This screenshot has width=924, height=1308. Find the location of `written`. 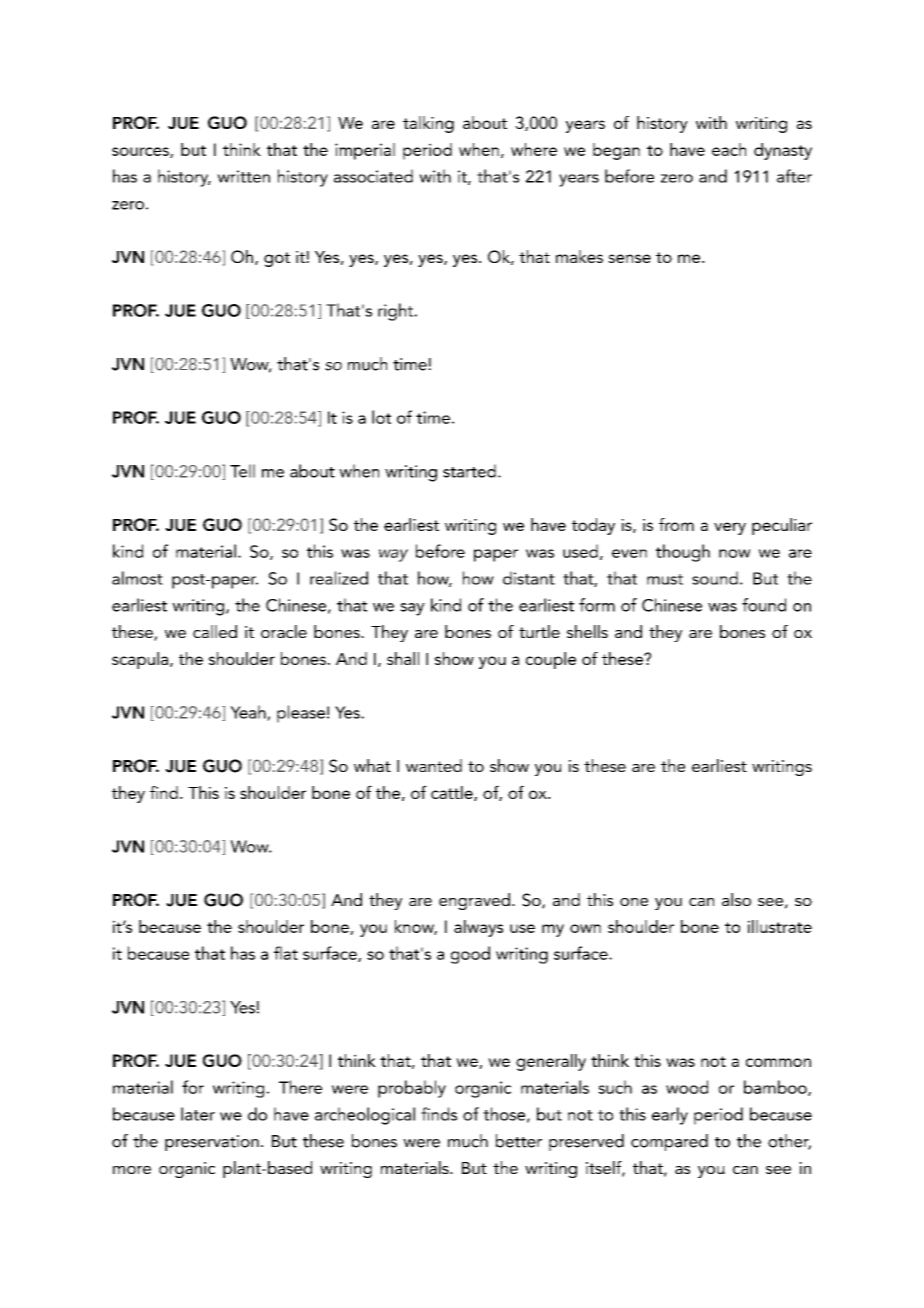

written is located at coordinates (243, 176).
